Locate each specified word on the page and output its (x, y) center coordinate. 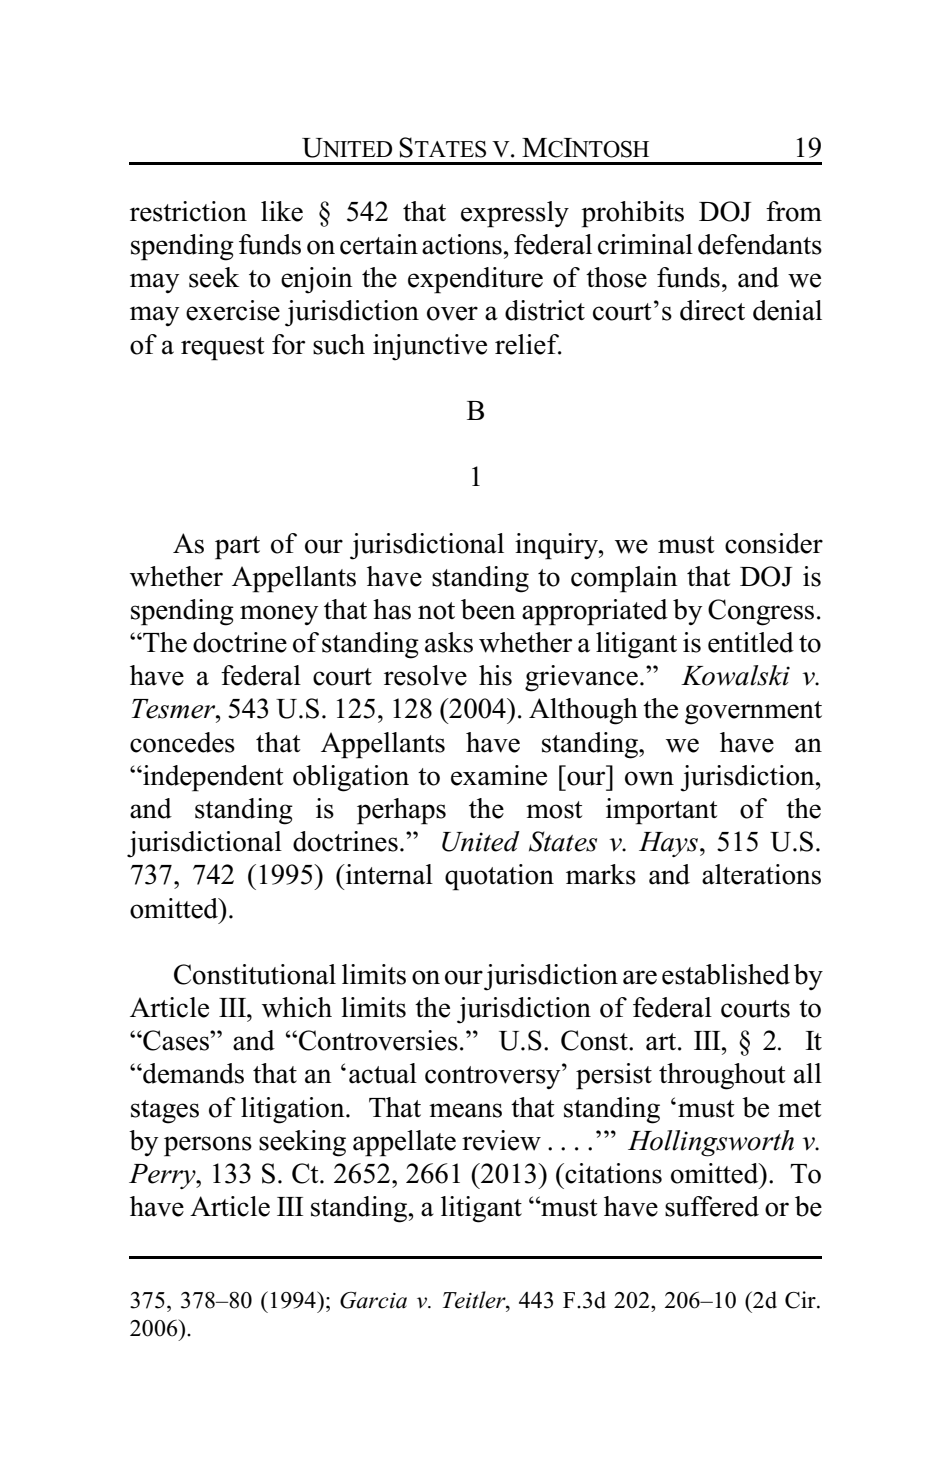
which (297, 1007)
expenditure (475, 280)
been (488, 609)
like (282, 211)
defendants (760, 244)
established (726, 974)
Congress (761, 612)
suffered (712, 1206)
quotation (499, 877)
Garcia (373, 1300)
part (237, 548)
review (501, 1140)
